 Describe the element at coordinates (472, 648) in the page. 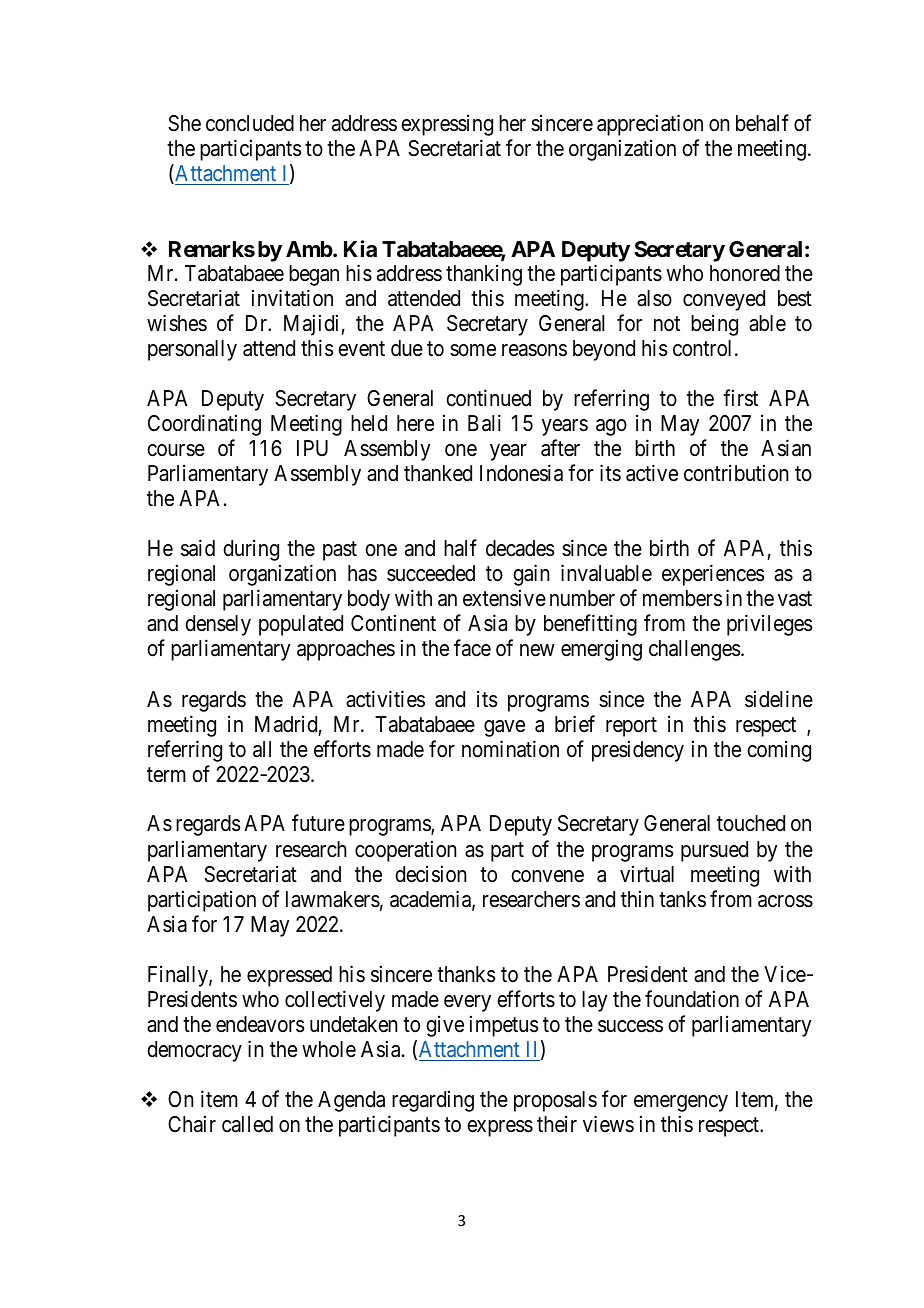

I see `face` at that location.
